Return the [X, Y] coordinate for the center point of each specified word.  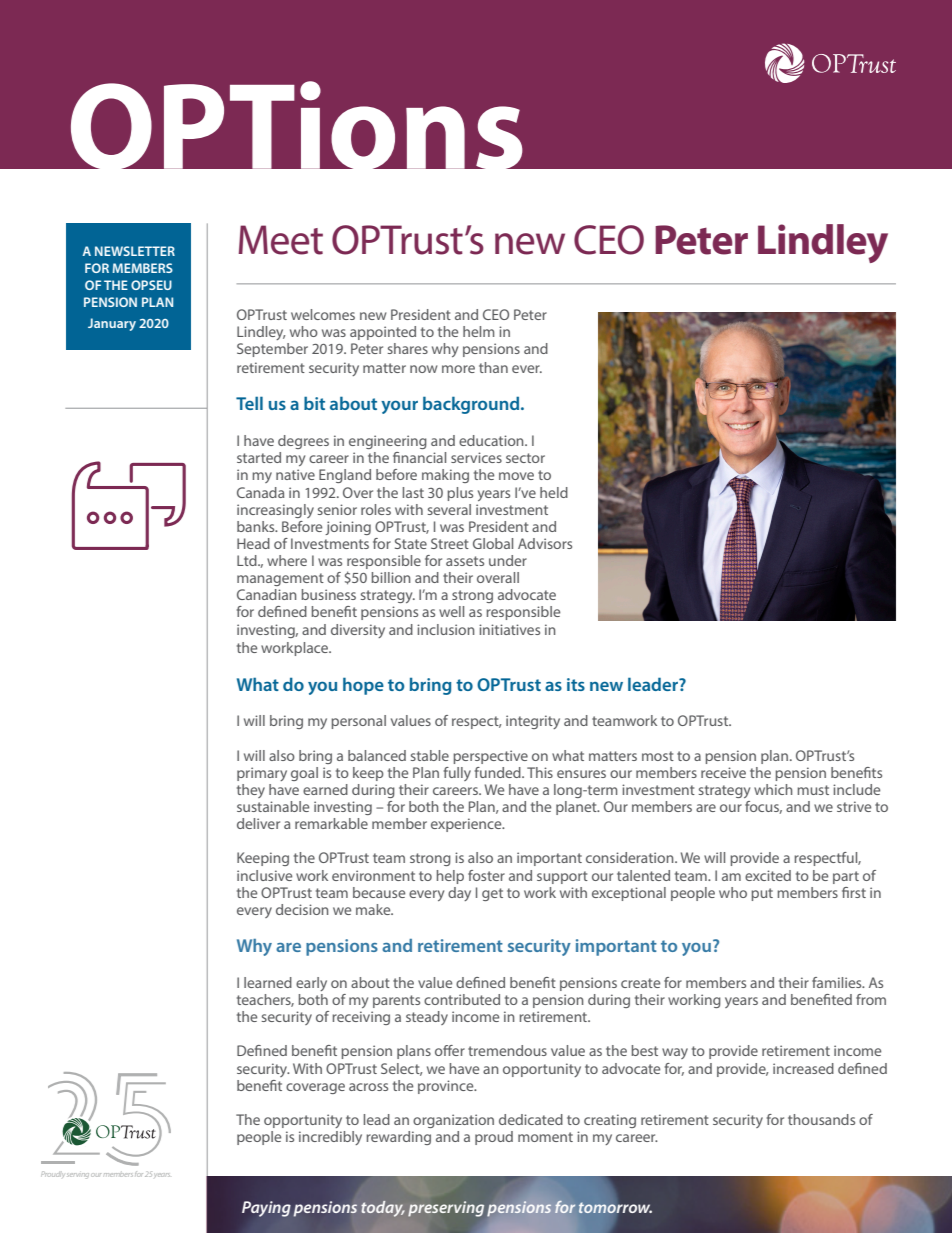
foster [486, 875]
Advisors [545, 543]
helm [479, 331]
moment [545, 1137]
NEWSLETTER [135, 251]
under [508, 560]
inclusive [264, 875]
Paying [266, 1209]
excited [768, 875]
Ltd [248, 560]
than [493, 367]
